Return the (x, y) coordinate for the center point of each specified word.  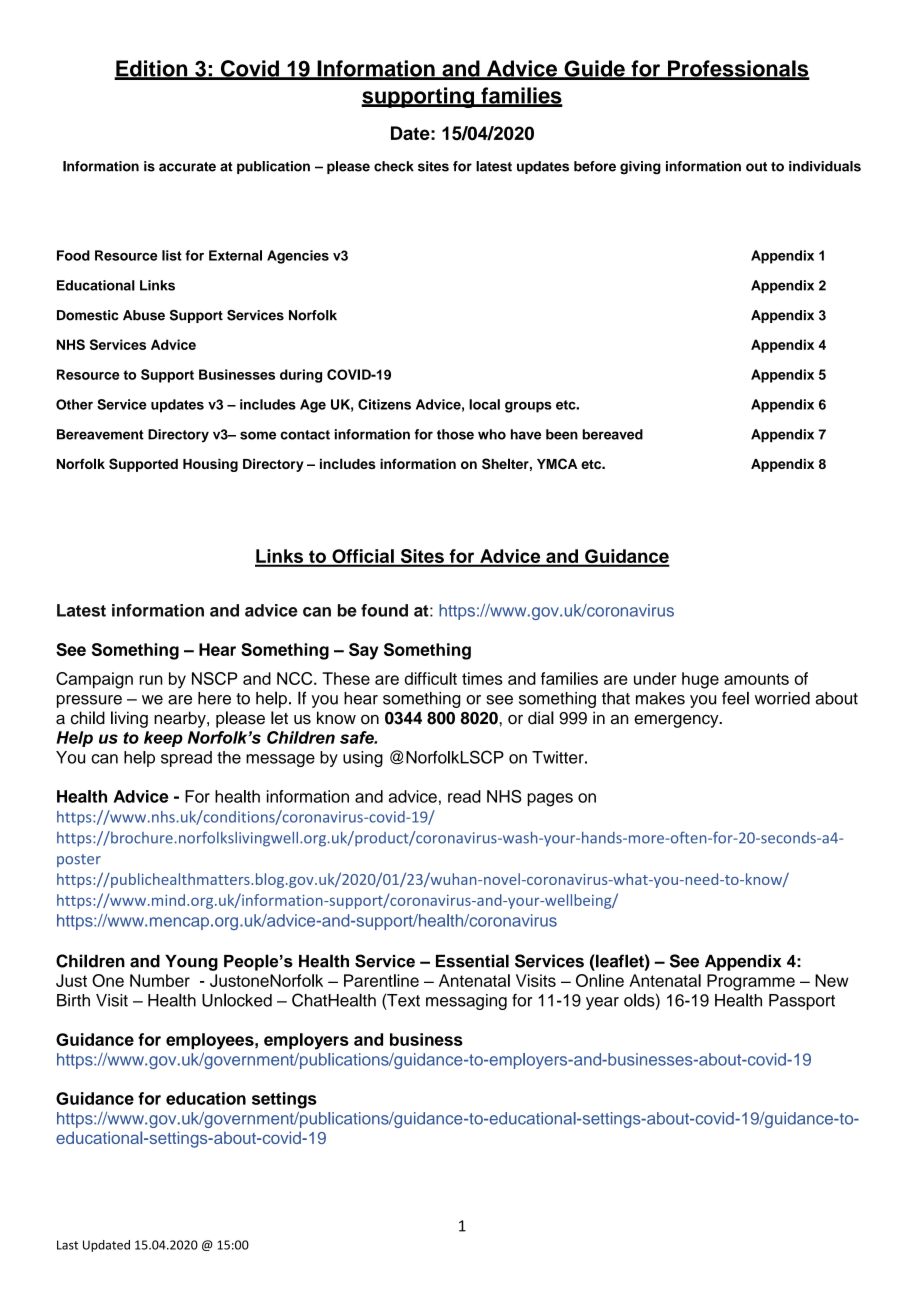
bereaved (612, 434)
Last (67, 1245)
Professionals (738, 69)
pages (550, 800)
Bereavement (100, 434)
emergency (677, 721)
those (455, 434)
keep (163, 739)
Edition (152, 69)
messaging (466, 1002)
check (394, 166)
